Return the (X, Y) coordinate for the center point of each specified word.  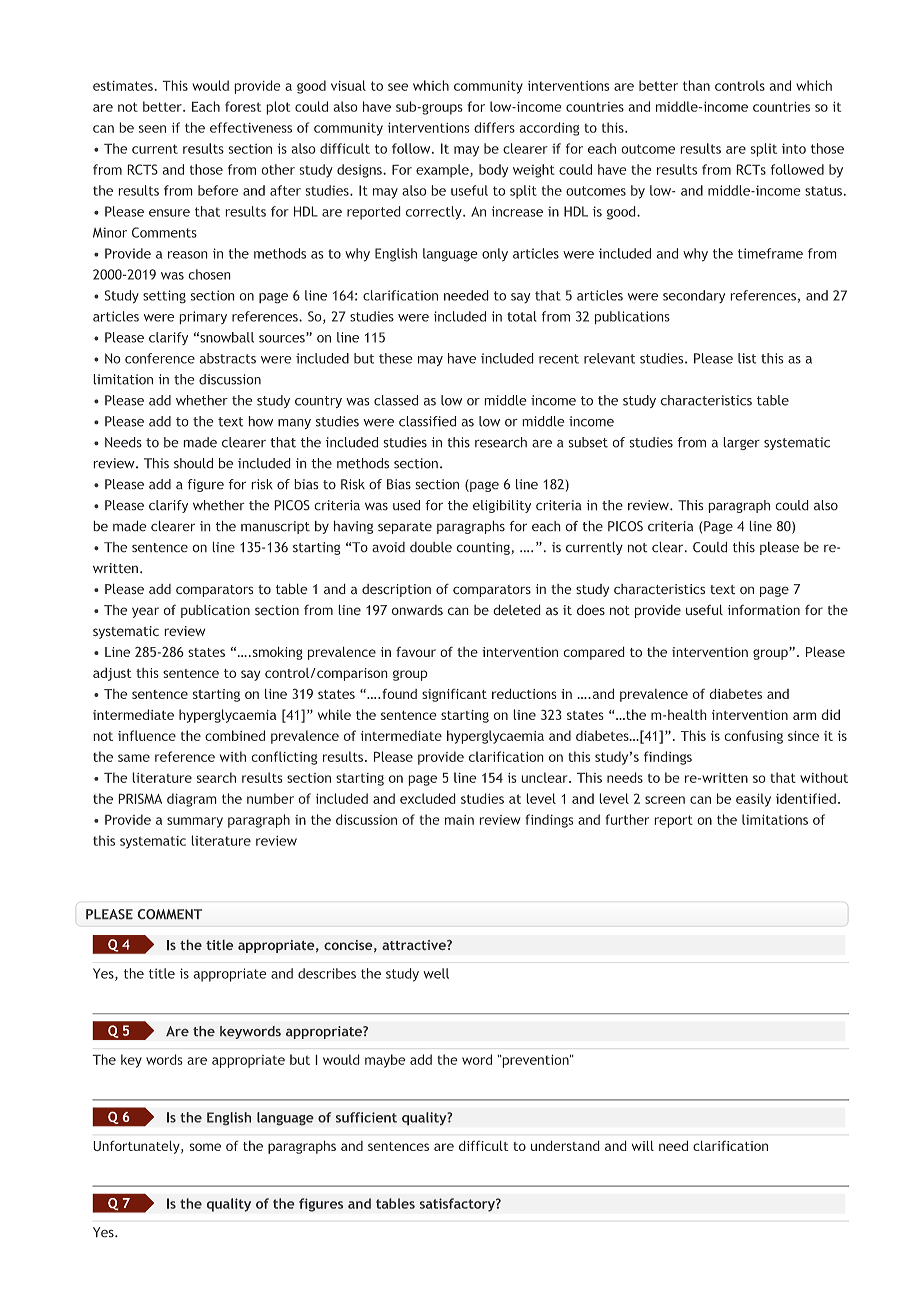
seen (152, 129)
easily (753, 800)
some (205, 1147)
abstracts (228, 358)
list (747, 358)
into (794, 149)
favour (416, 652)
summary (195, 822)
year (145, 612)
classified (427, 421)
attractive (415, 945)
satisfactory (458, 1205)
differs (494, 127)
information (764, 610)
